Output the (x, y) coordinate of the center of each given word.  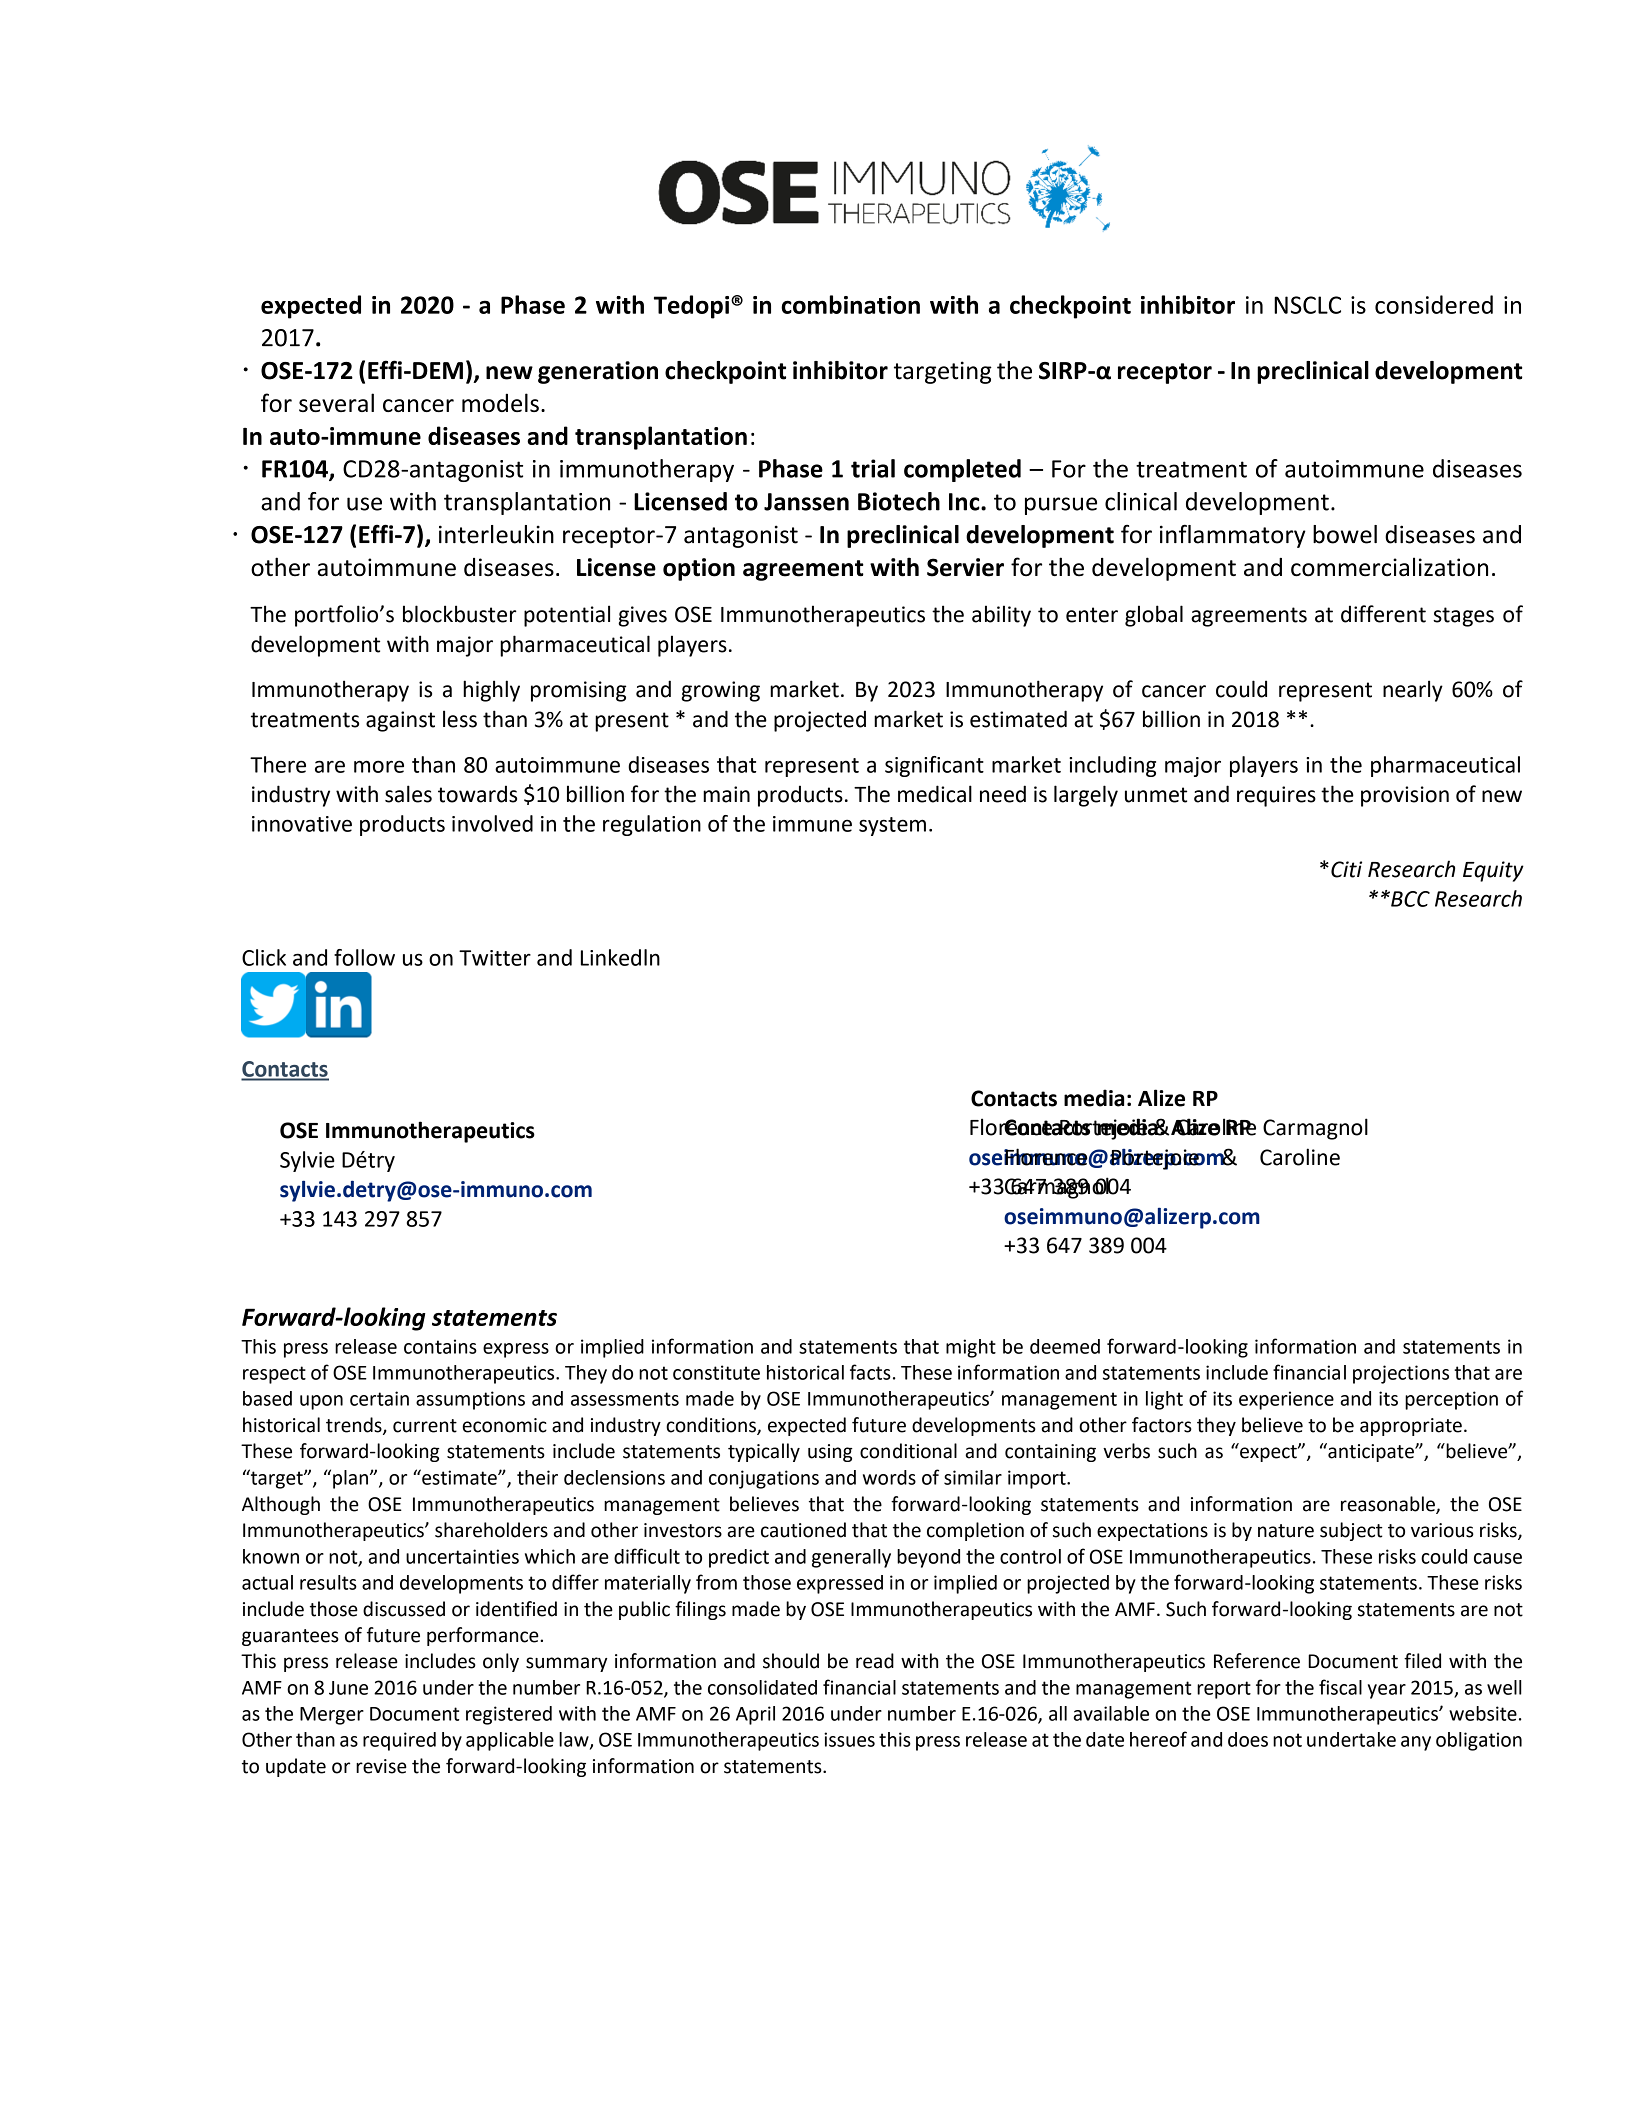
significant (934, 766)
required (399, 1741)
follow (364, 957)
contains (440, 1346)
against (400, 721)
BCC (1409, 899)
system (892, 826)
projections (1401, 1374)
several (336, 402)
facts (870, 1372)
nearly (1413, 691)
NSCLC (1307, 305)
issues (849, 1739)
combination (850, 304)
